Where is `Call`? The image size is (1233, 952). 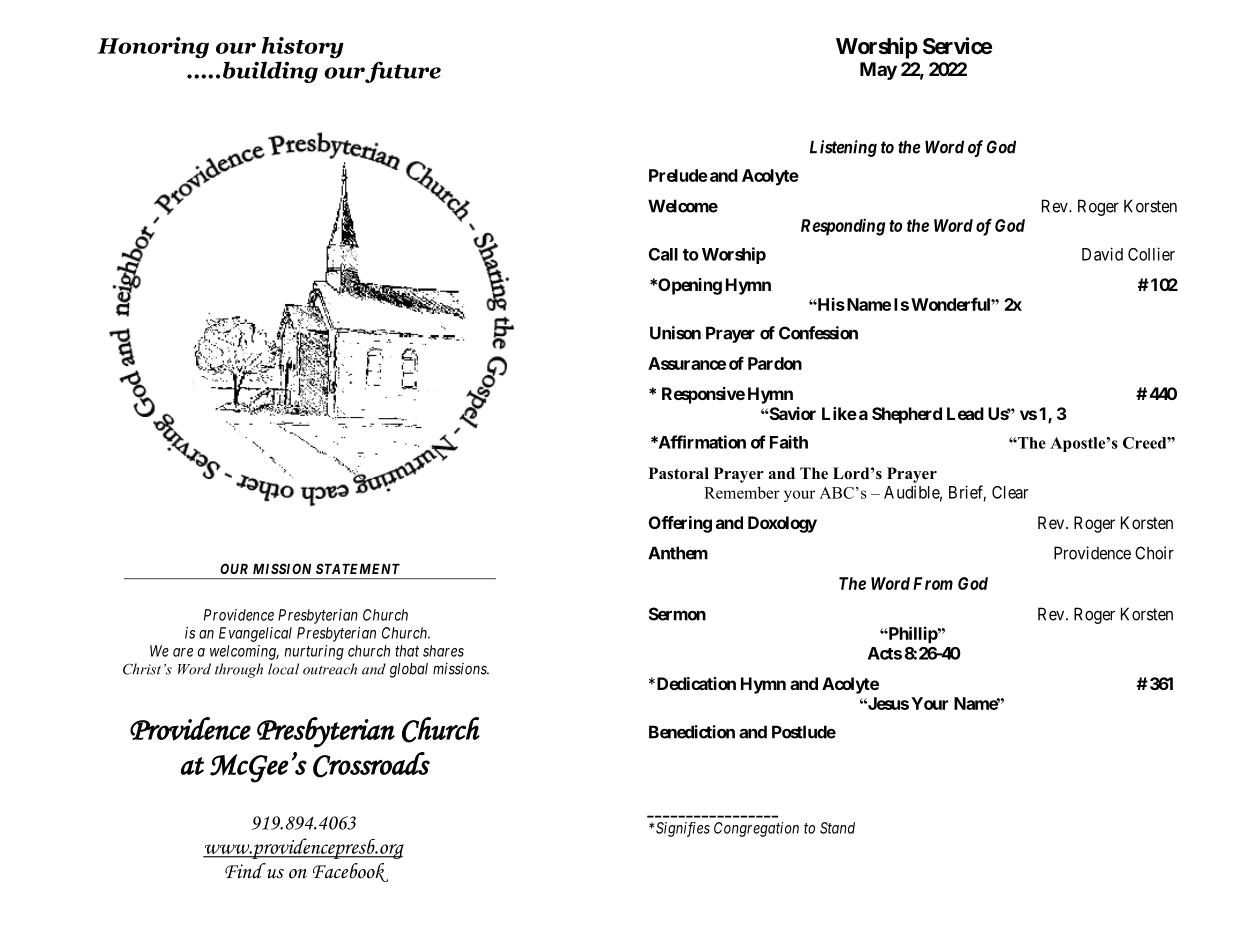
Call is located at coordinates (663, 254).
